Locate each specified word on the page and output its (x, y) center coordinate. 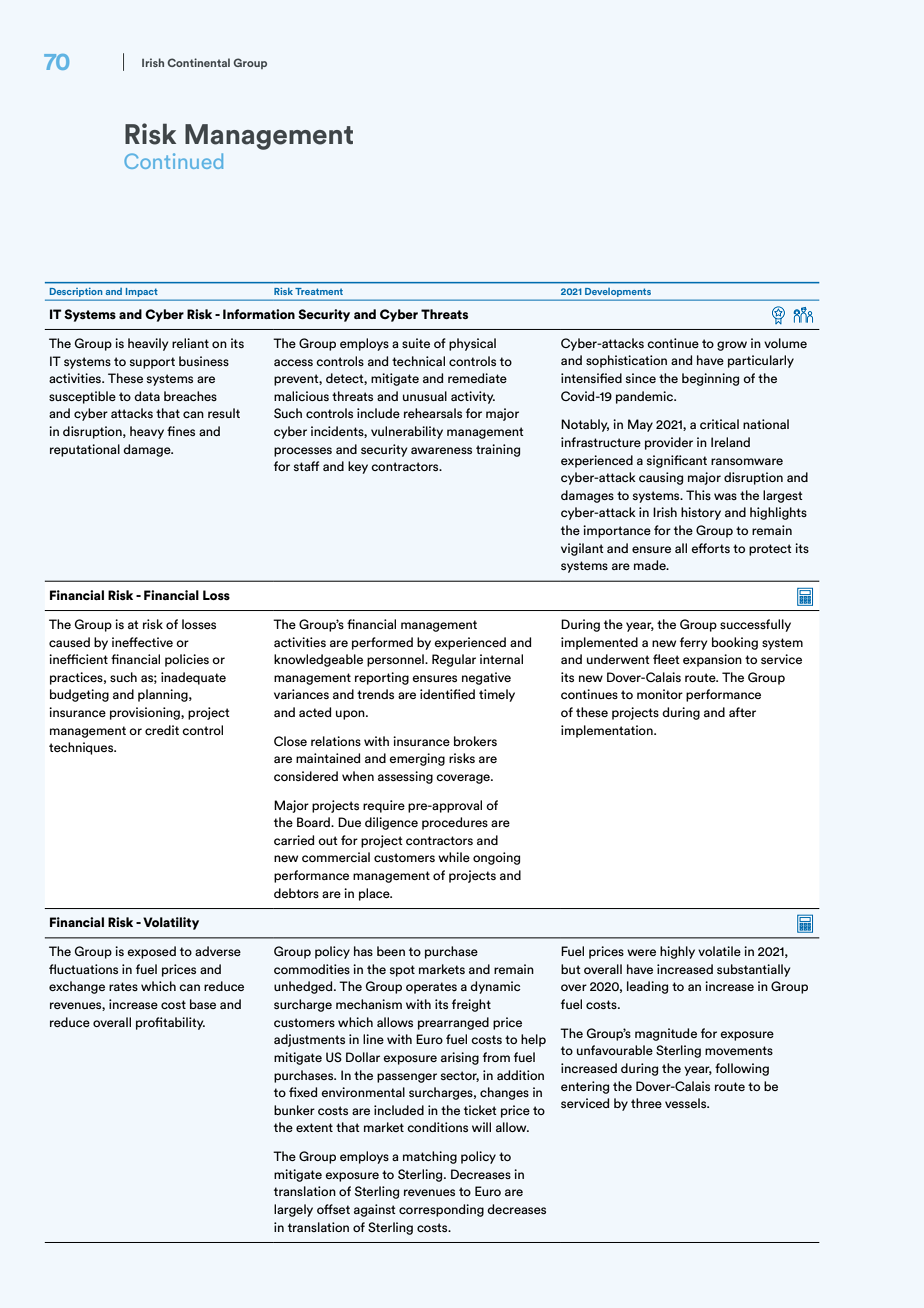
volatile (719, 951)
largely (293, 1210)
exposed (151, 952)
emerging (417, 759)
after (742, 712)
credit (162, 730)
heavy (147, 432)
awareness (441, 450)
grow (732, 346)
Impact (142, 294)
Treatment (319, 291)
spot (402, 971)
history (701, 513)
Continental (199, 62)
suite (416, 343)
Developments (618, 294)
